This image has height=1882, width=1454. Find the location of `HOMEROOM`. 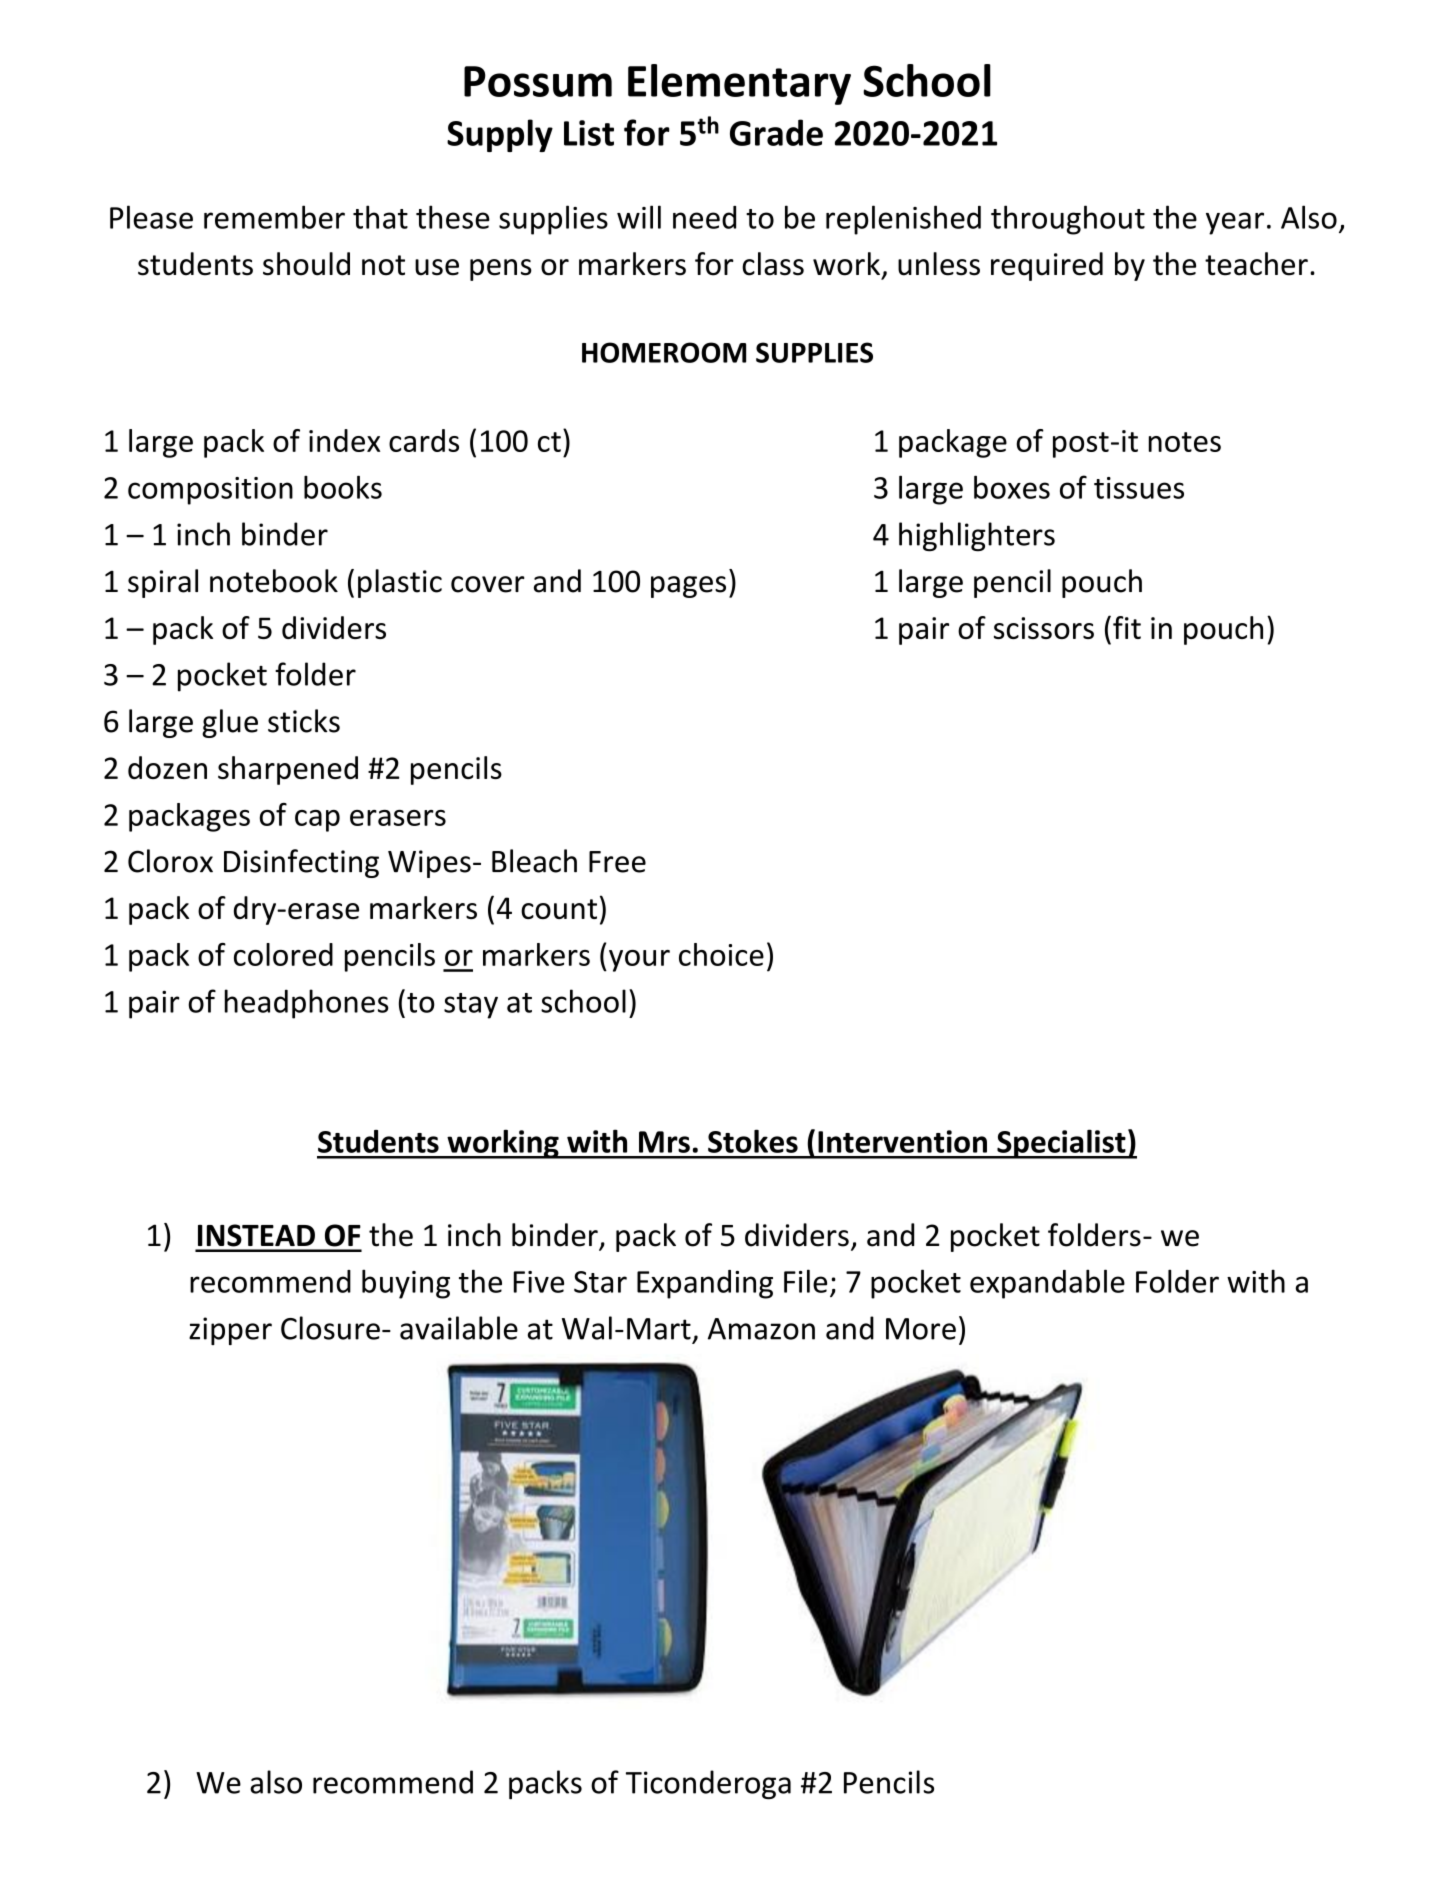

HOMEROOM is located at coordinates (664, 352).
